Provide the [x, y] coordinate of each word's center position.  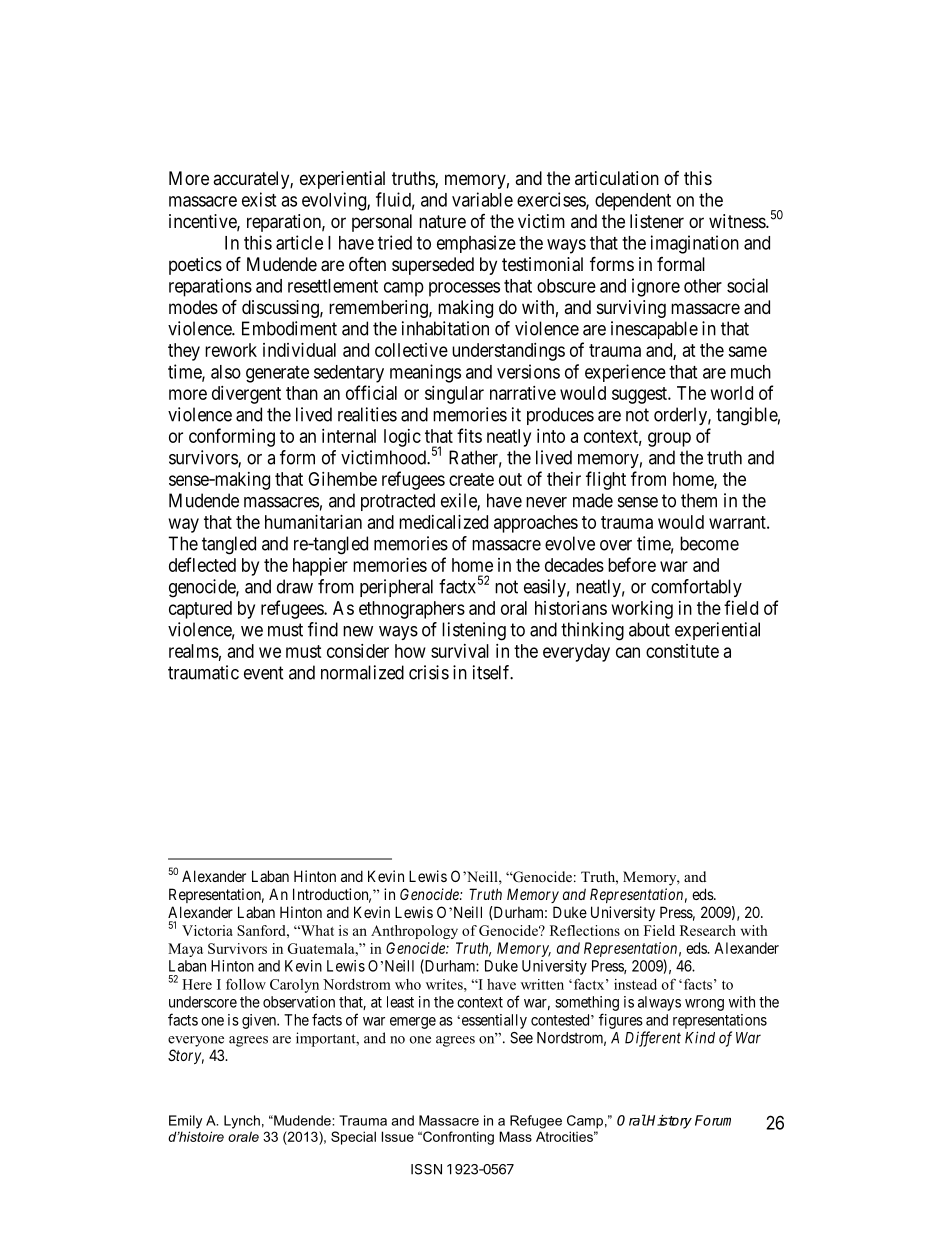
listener [657, 221]
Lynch [242, 1122]
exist [259, 199]
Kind [700, 1037]
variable [482, 199]
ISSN [426, 1169]
